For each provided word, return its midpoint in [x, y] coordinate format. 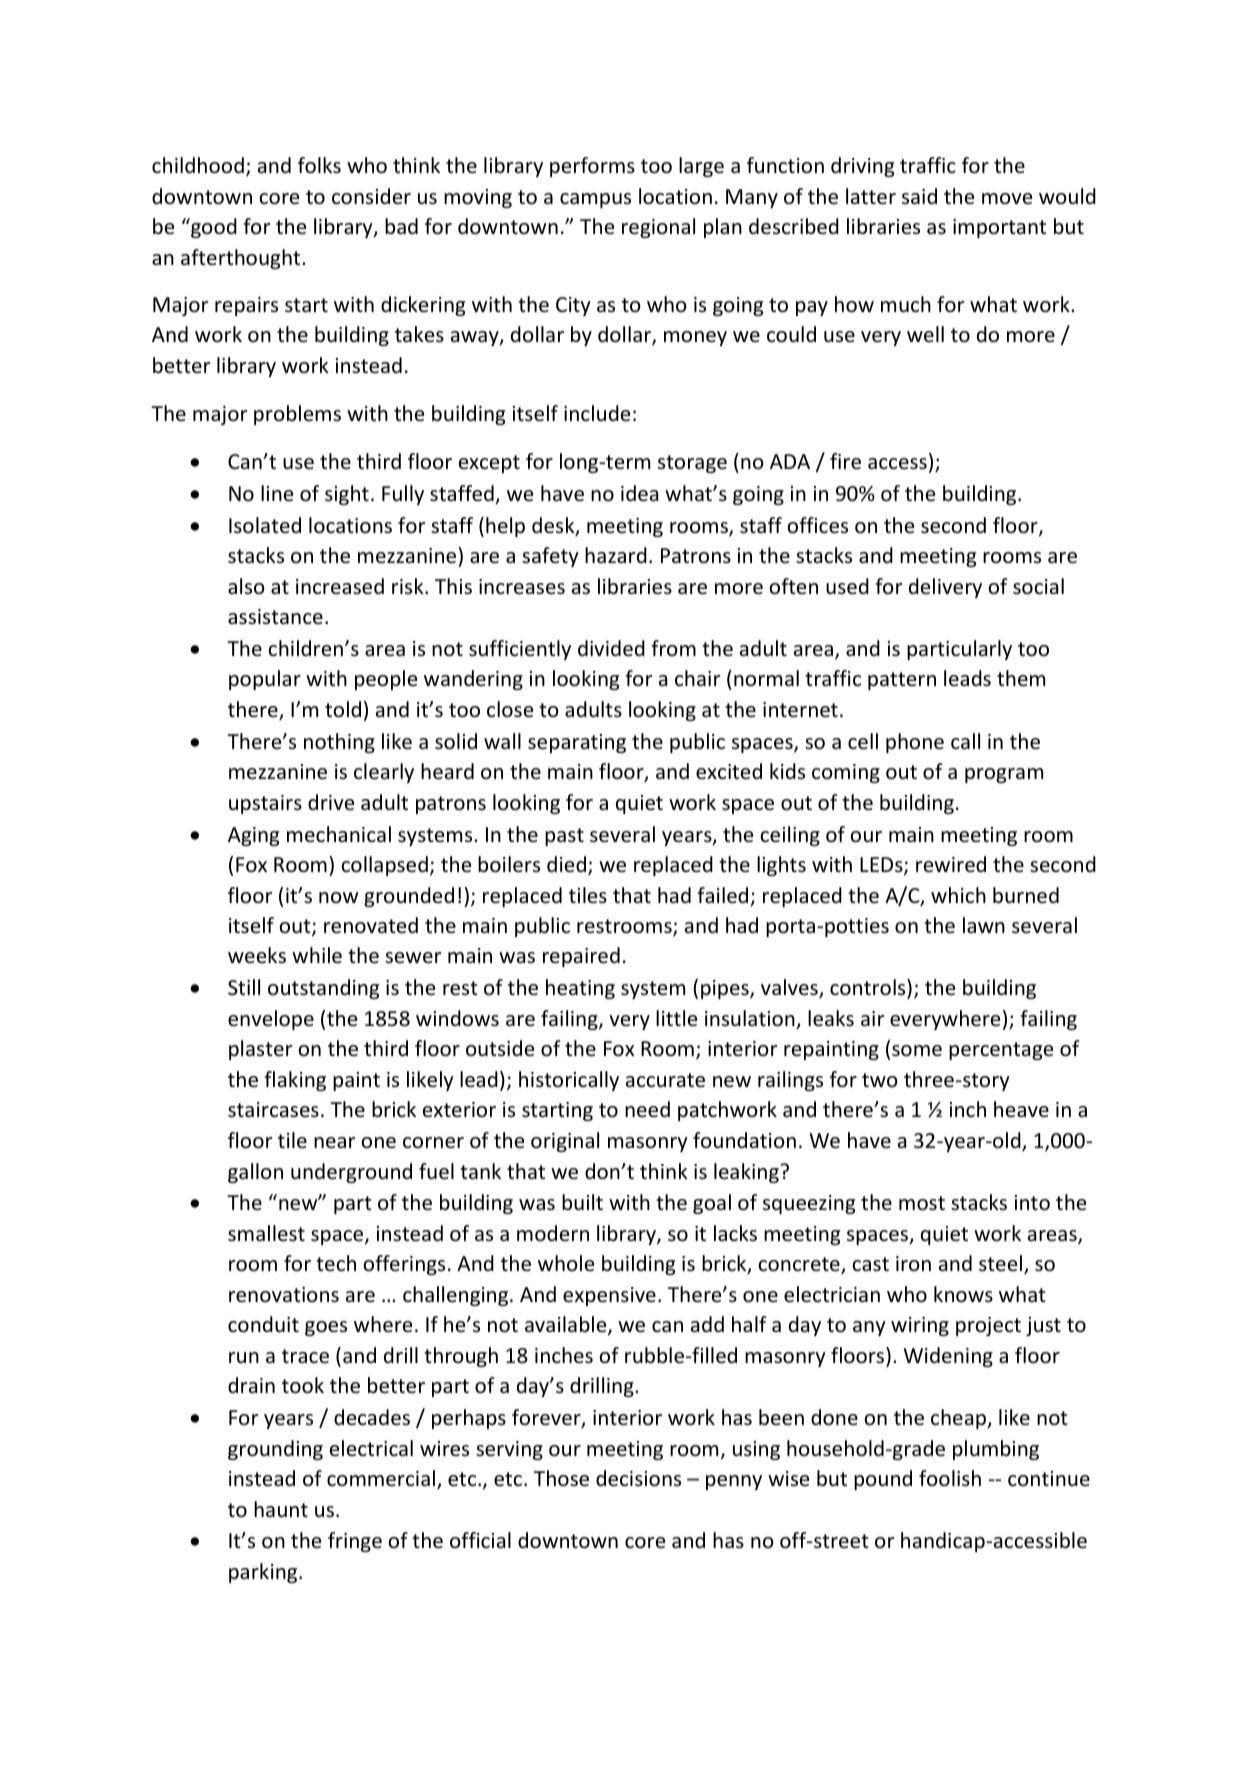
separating [577, 743]
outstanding [323, 989]
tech [336, 1263]
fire [845, 461]
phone [915, 743]
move [1007, 198]
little [676, 1018]
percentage [1001, 1051]
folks [319, 165]
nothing [339, 743]
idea [639, 493]
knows [963, 1294]
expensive [609, 1296]
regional [658, 228]
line [277, 493]
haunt [281, 1509]
